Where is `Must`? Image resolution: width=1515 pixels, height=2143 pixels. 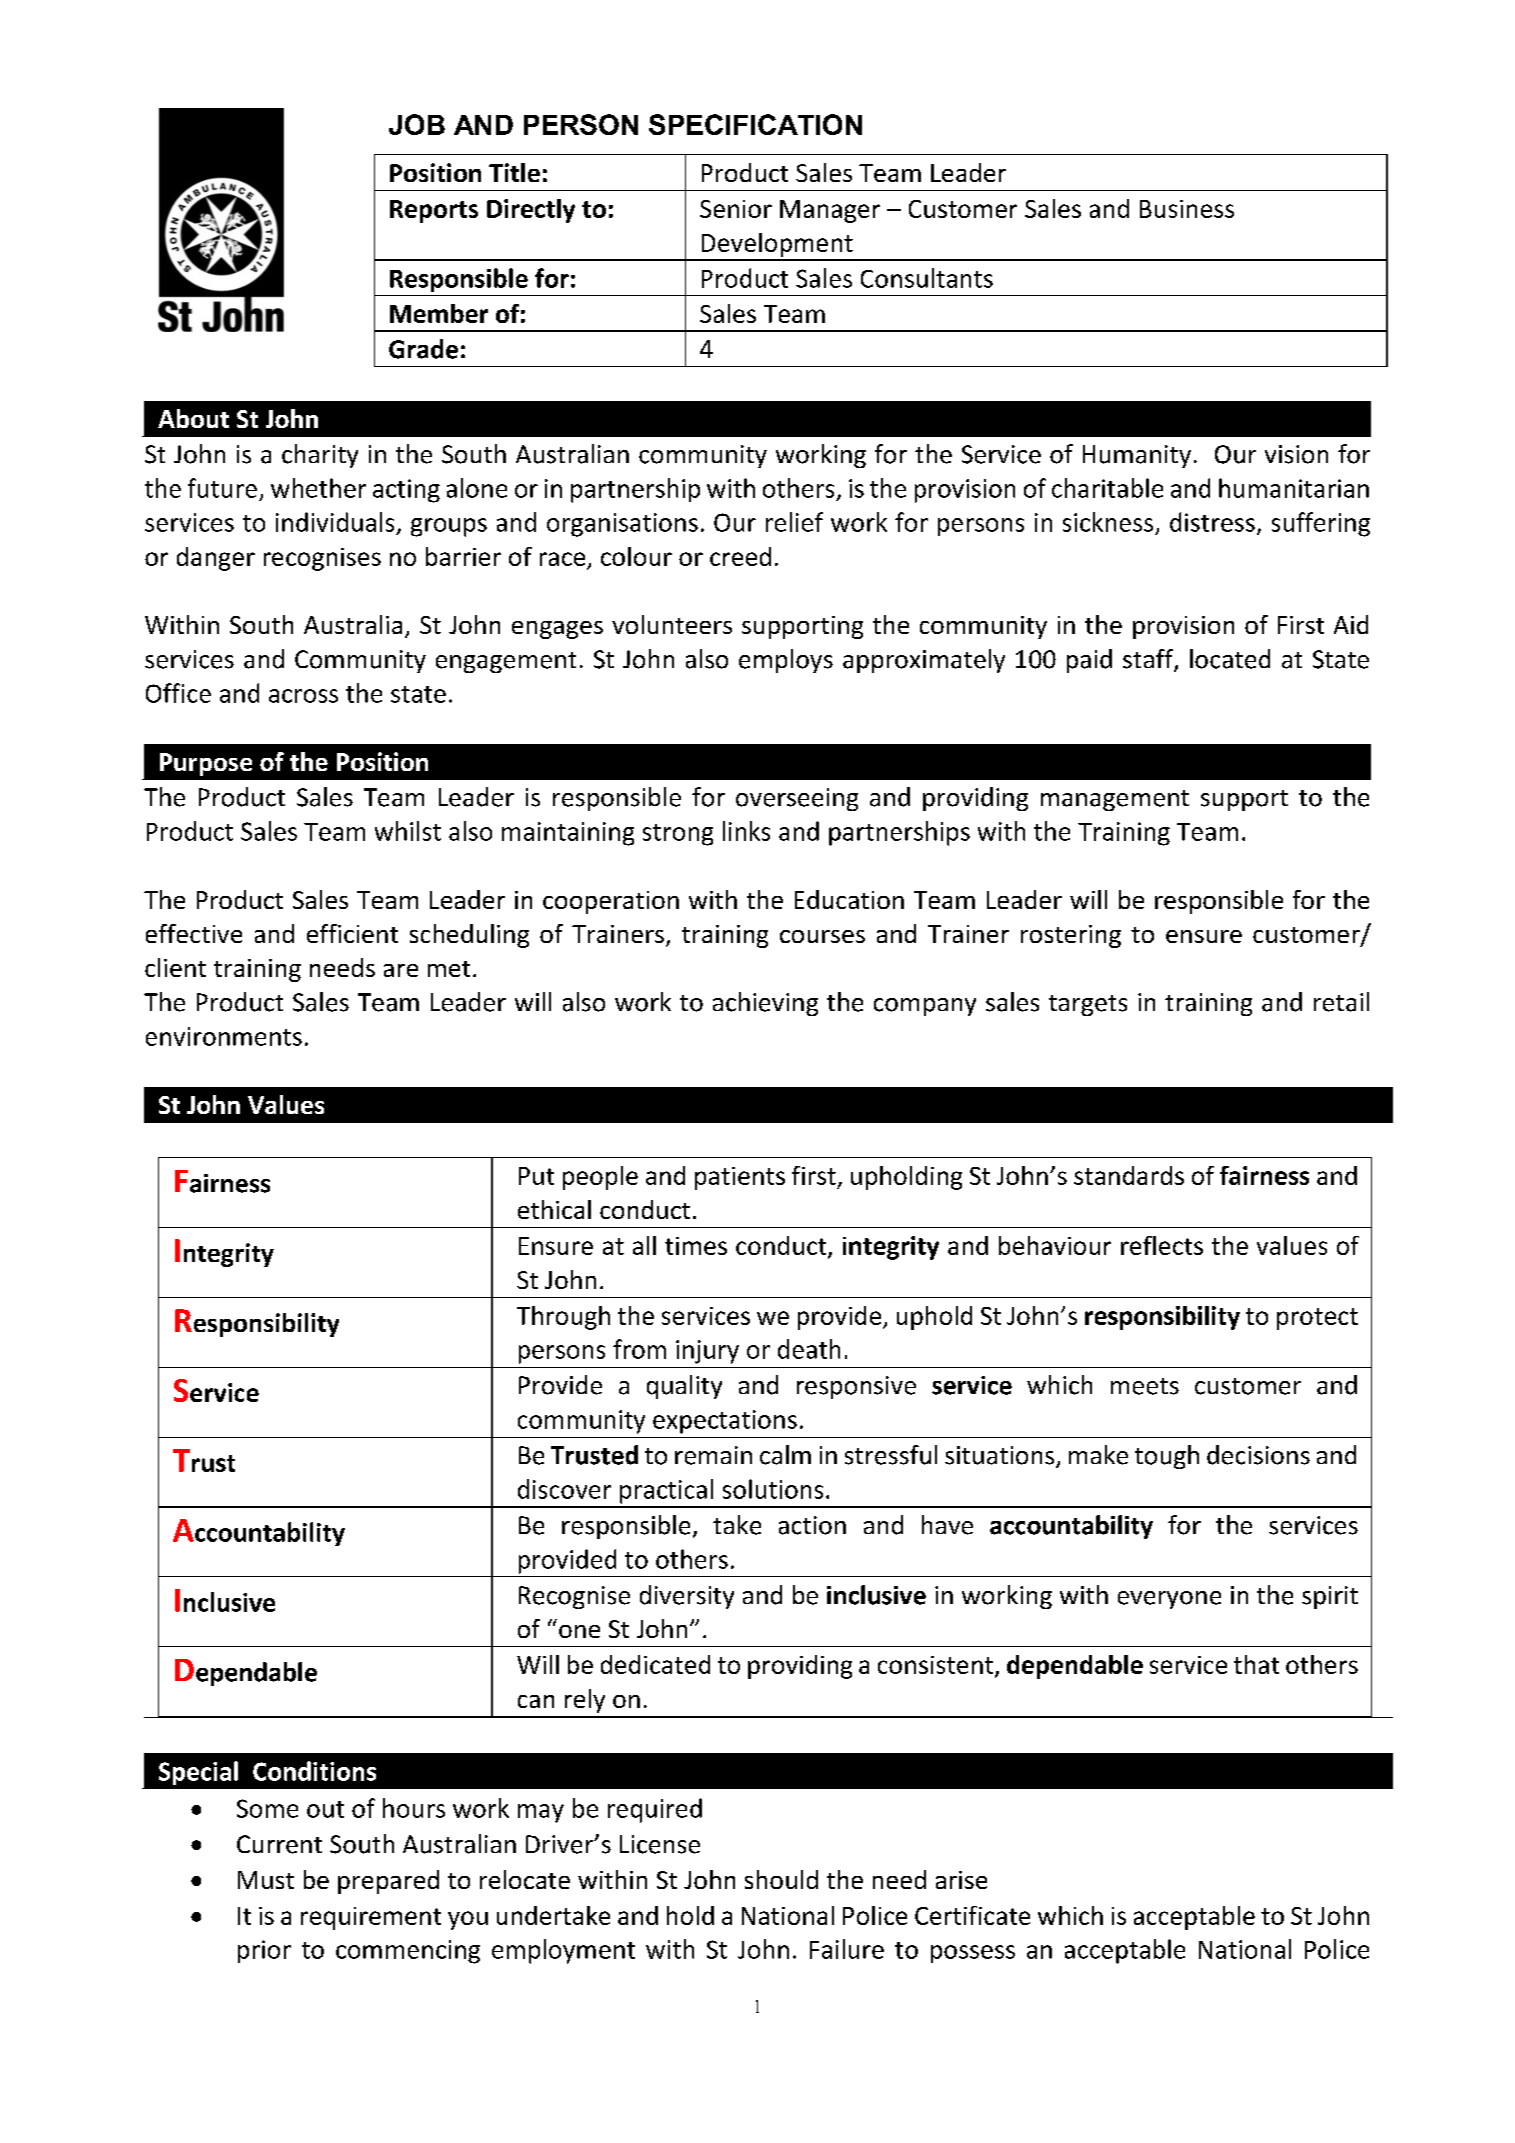
Must is located at coordinates (266, 1880).
